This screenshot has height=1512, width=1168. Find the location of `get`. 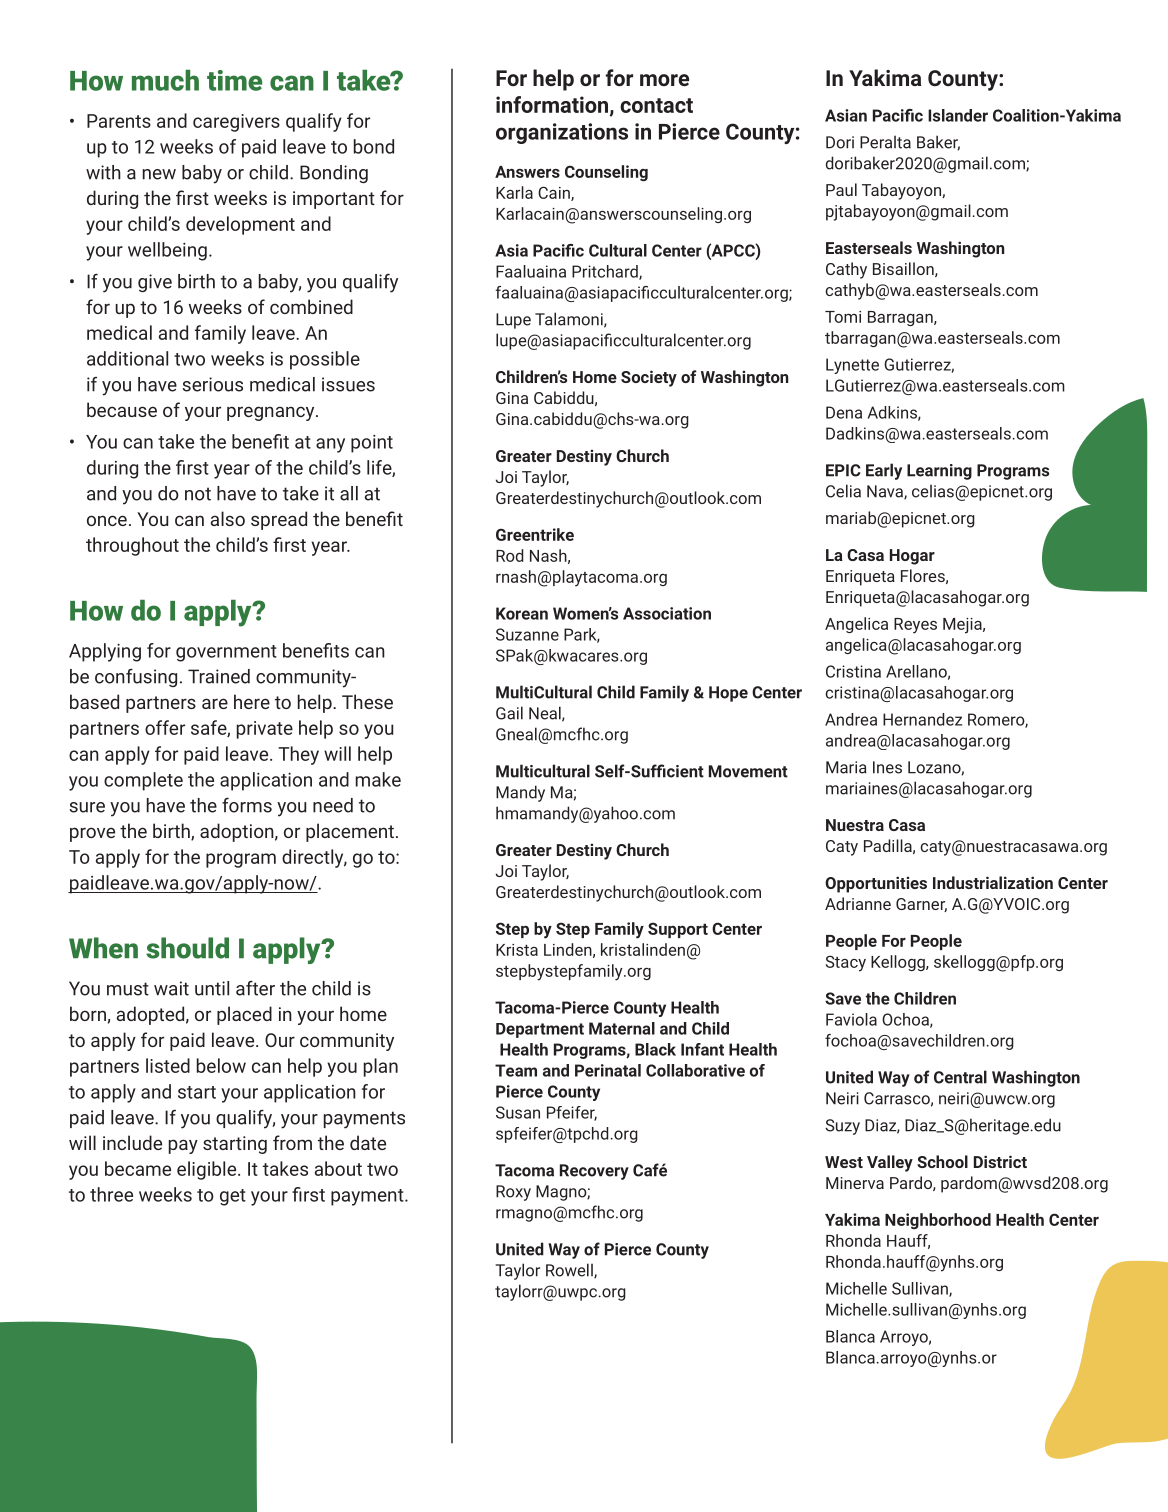

get is located at coordinates (233, 1197).
